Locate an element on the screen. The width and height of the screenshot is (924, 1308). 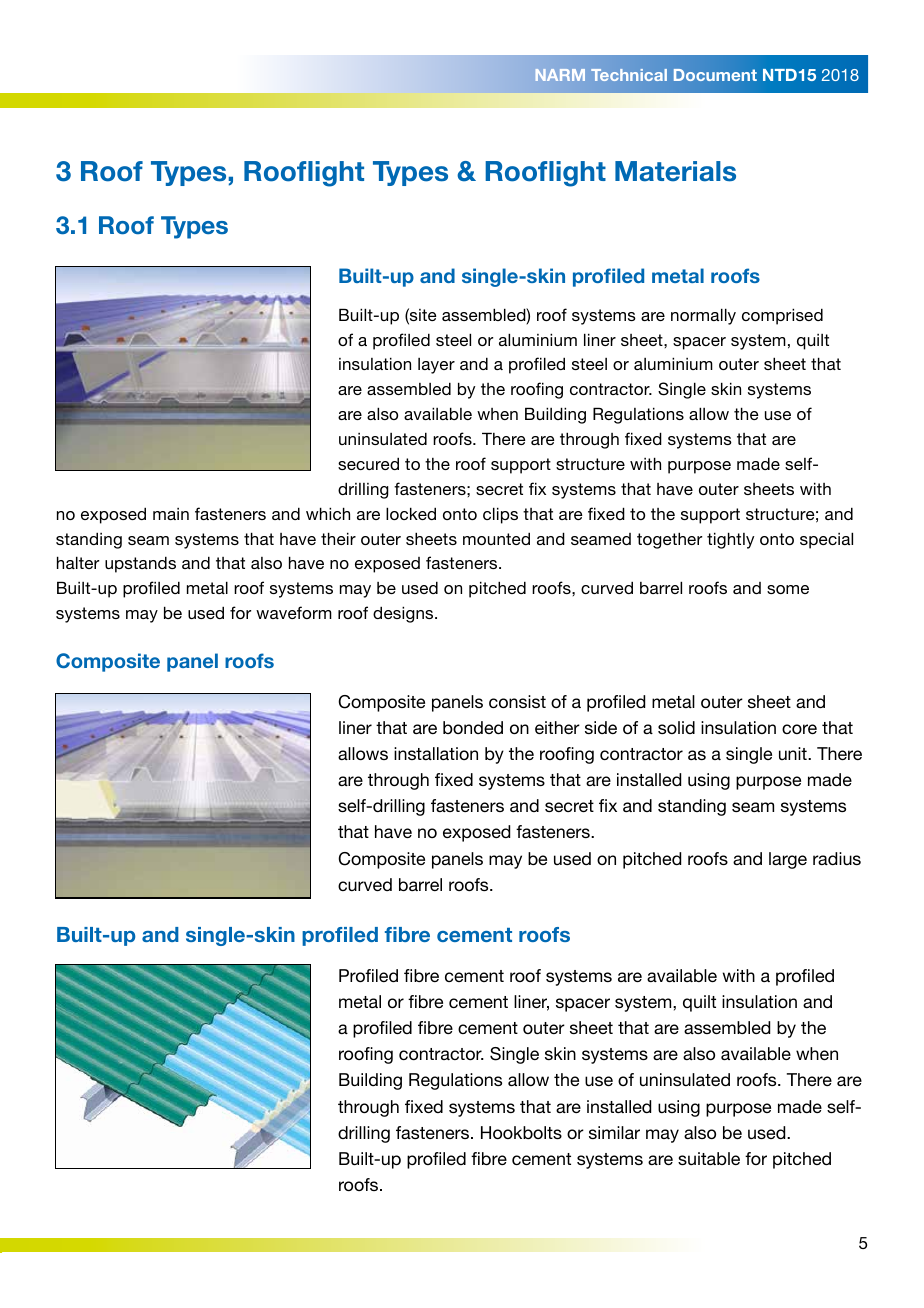
similar is located at coordinates (614, 1132).
